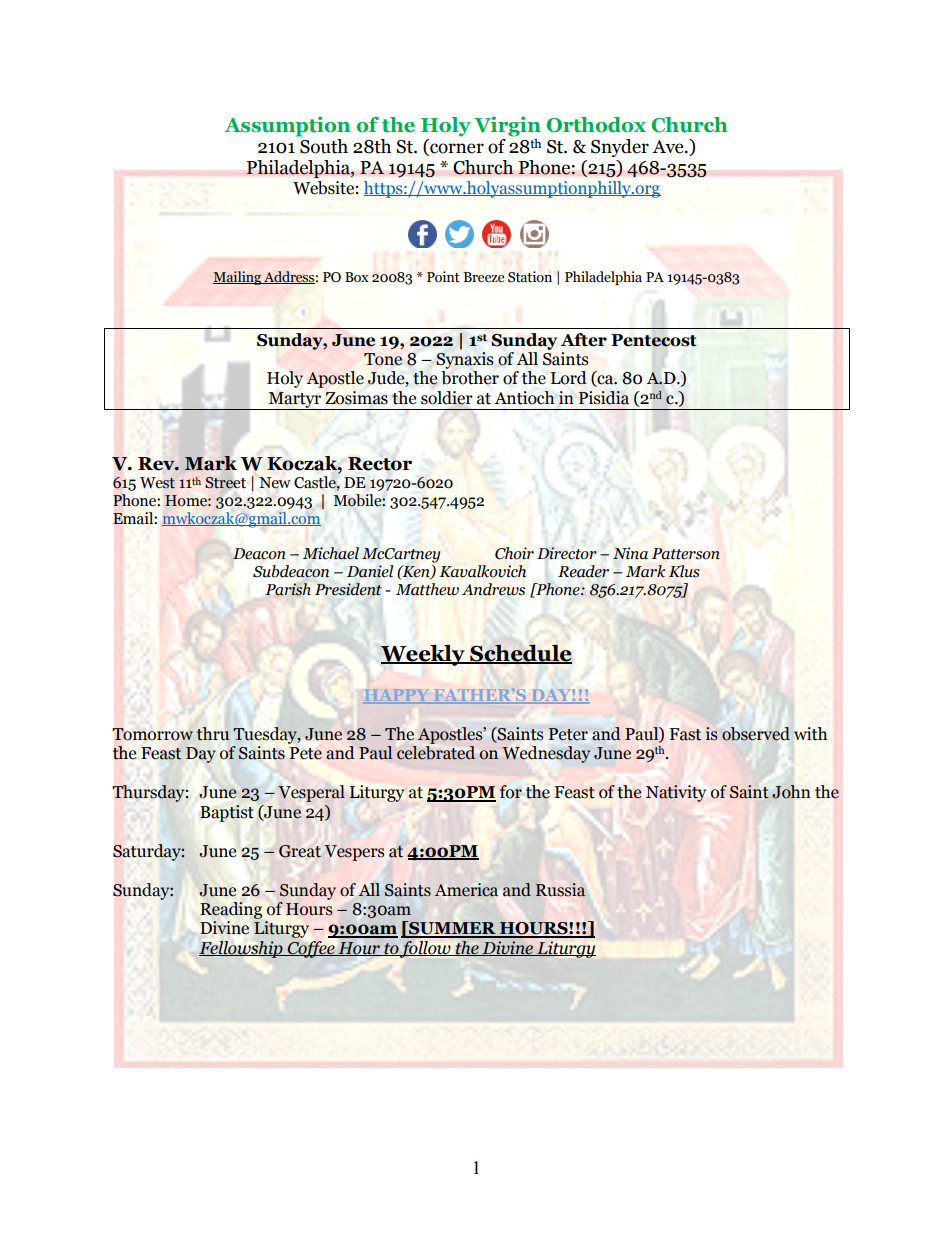 This document has height=1233, width=952. I want to click on Martyr, so click(295, 401).
